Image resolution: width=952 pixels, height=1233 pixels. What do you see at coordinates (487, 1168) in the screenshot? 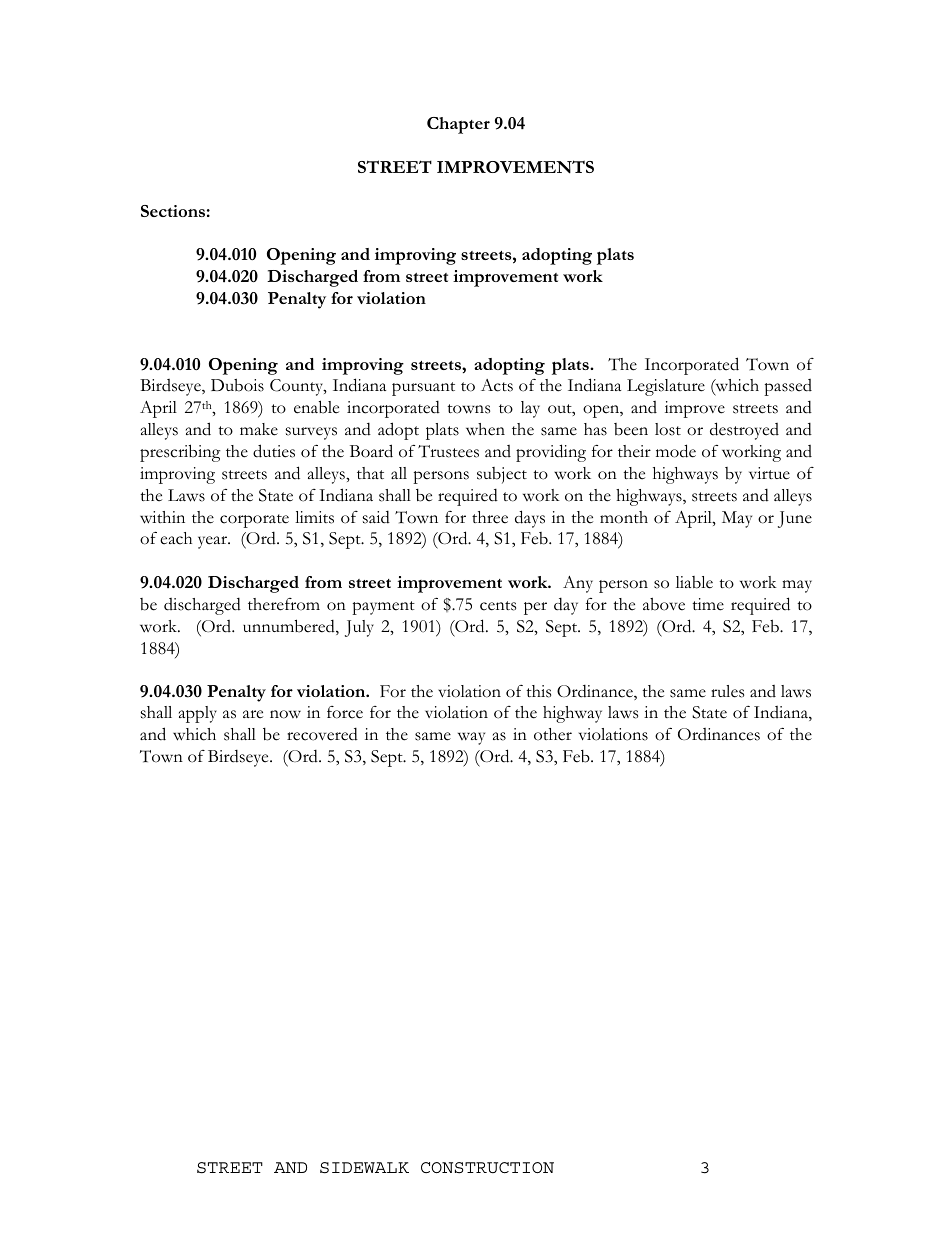
I see `CONSTRUCTION` at bounding box center [487, 1168].
